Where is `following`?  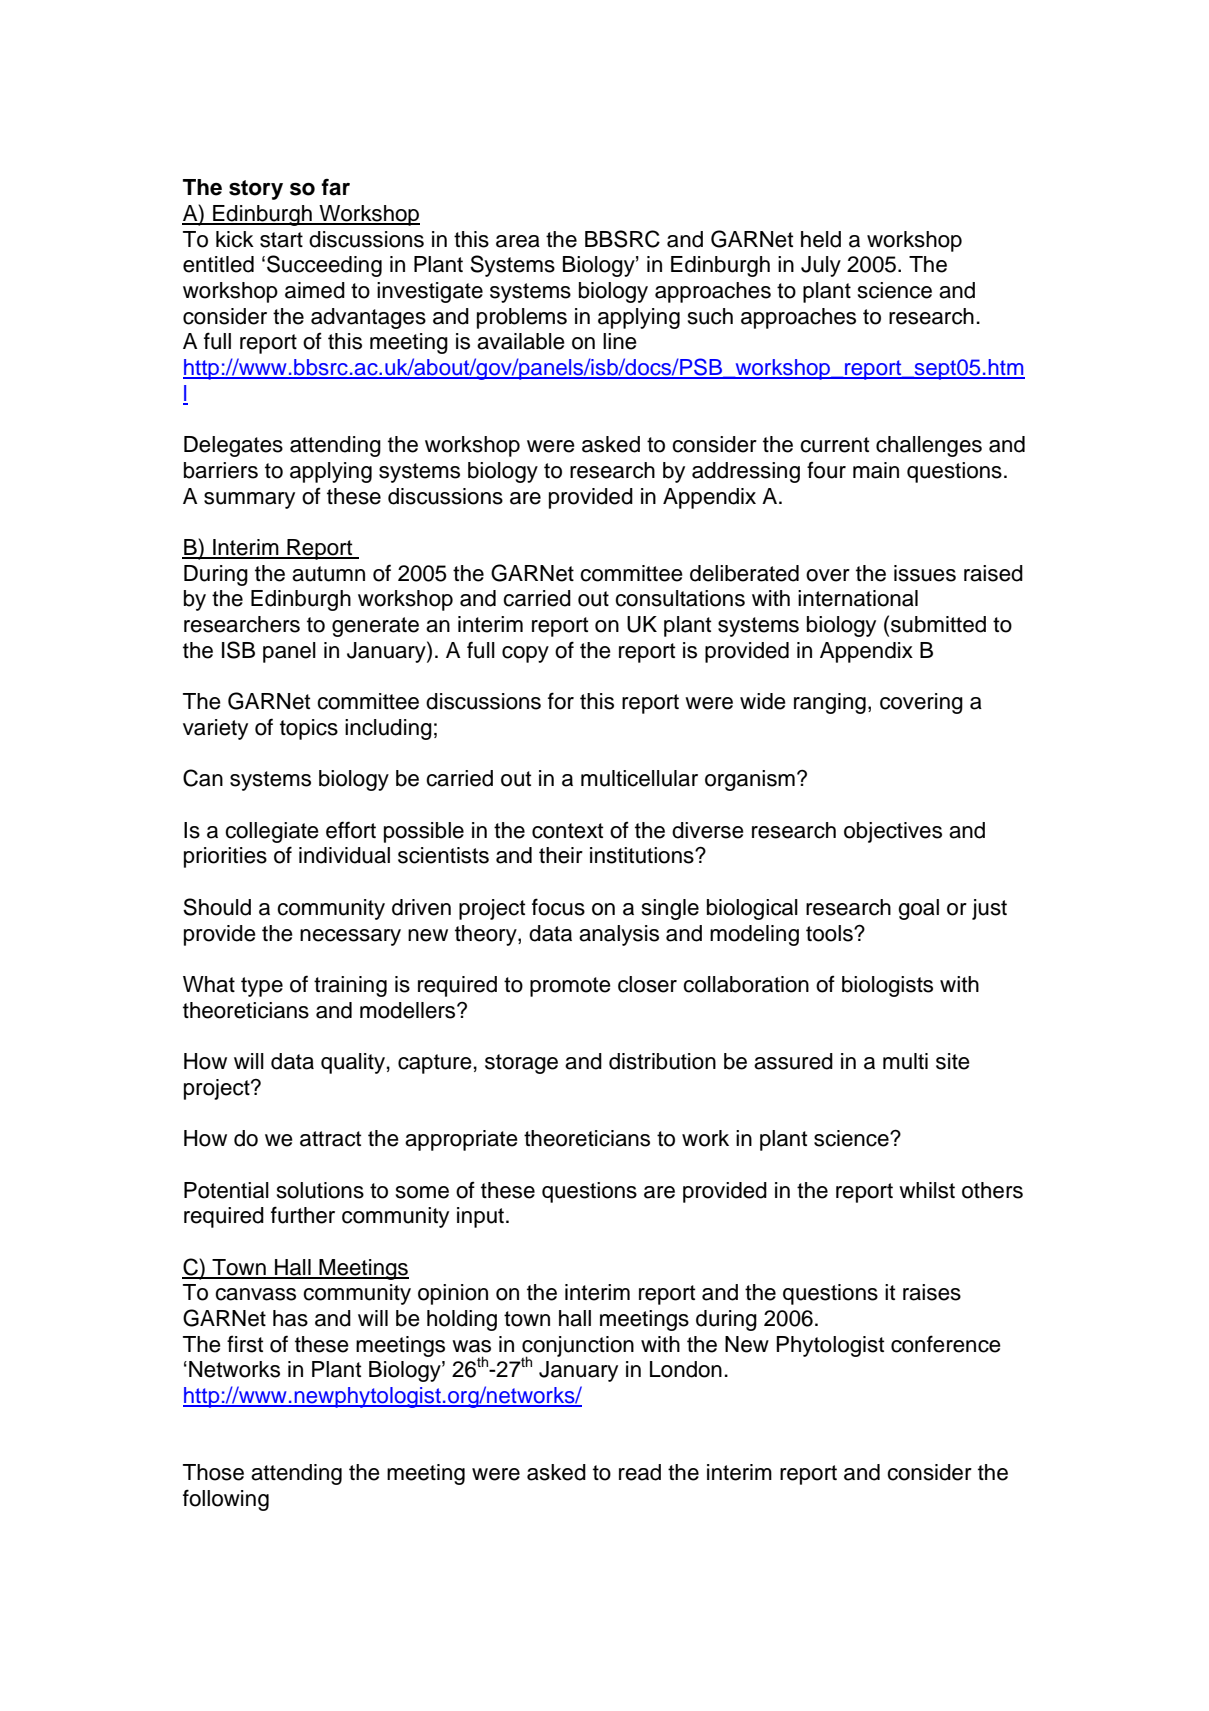
following is located at coordinates (226, 1500).
